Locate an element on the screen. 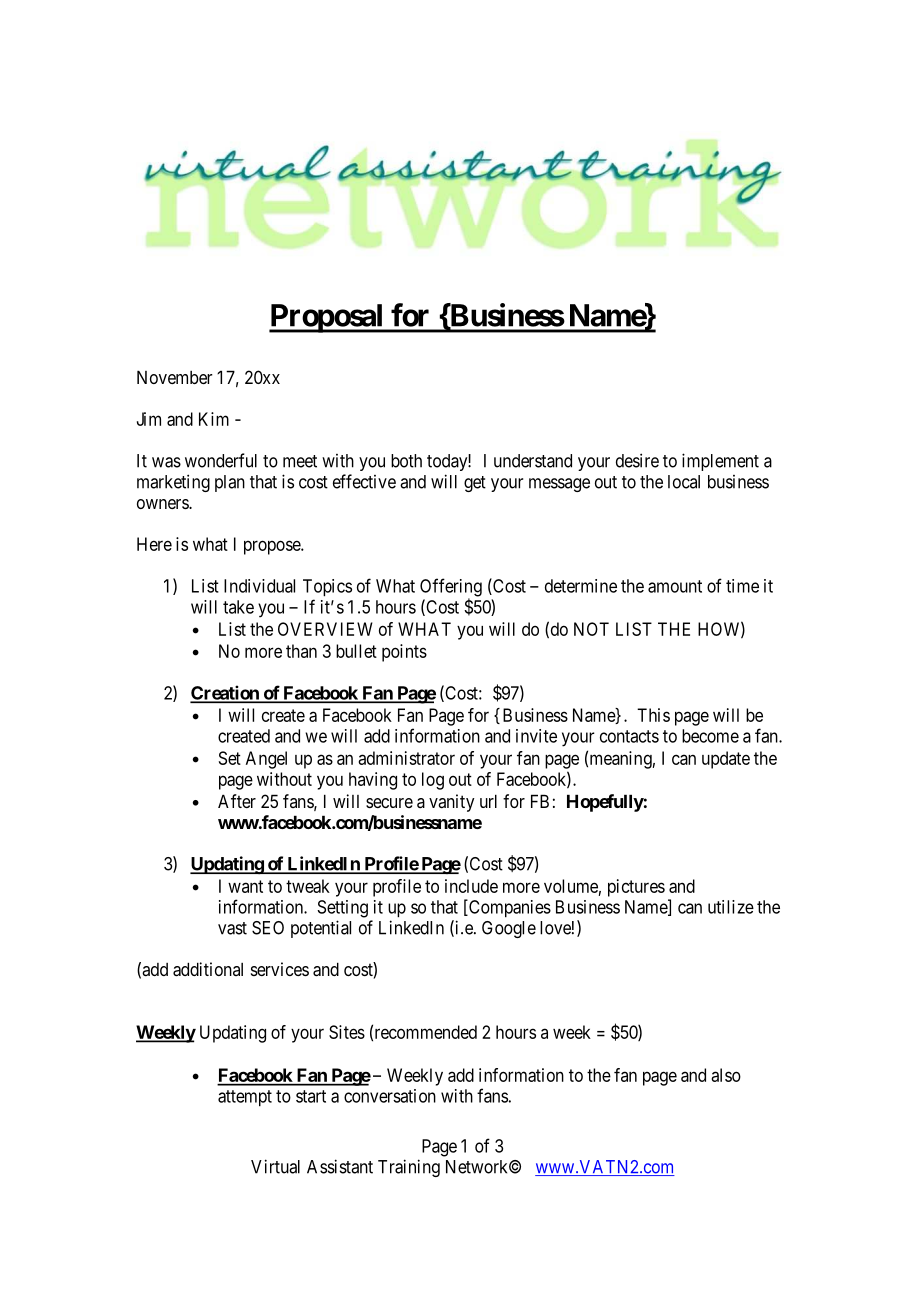 The width and height of the screenshot is (924, 1308). amount is located at coordinates (675, 586).
